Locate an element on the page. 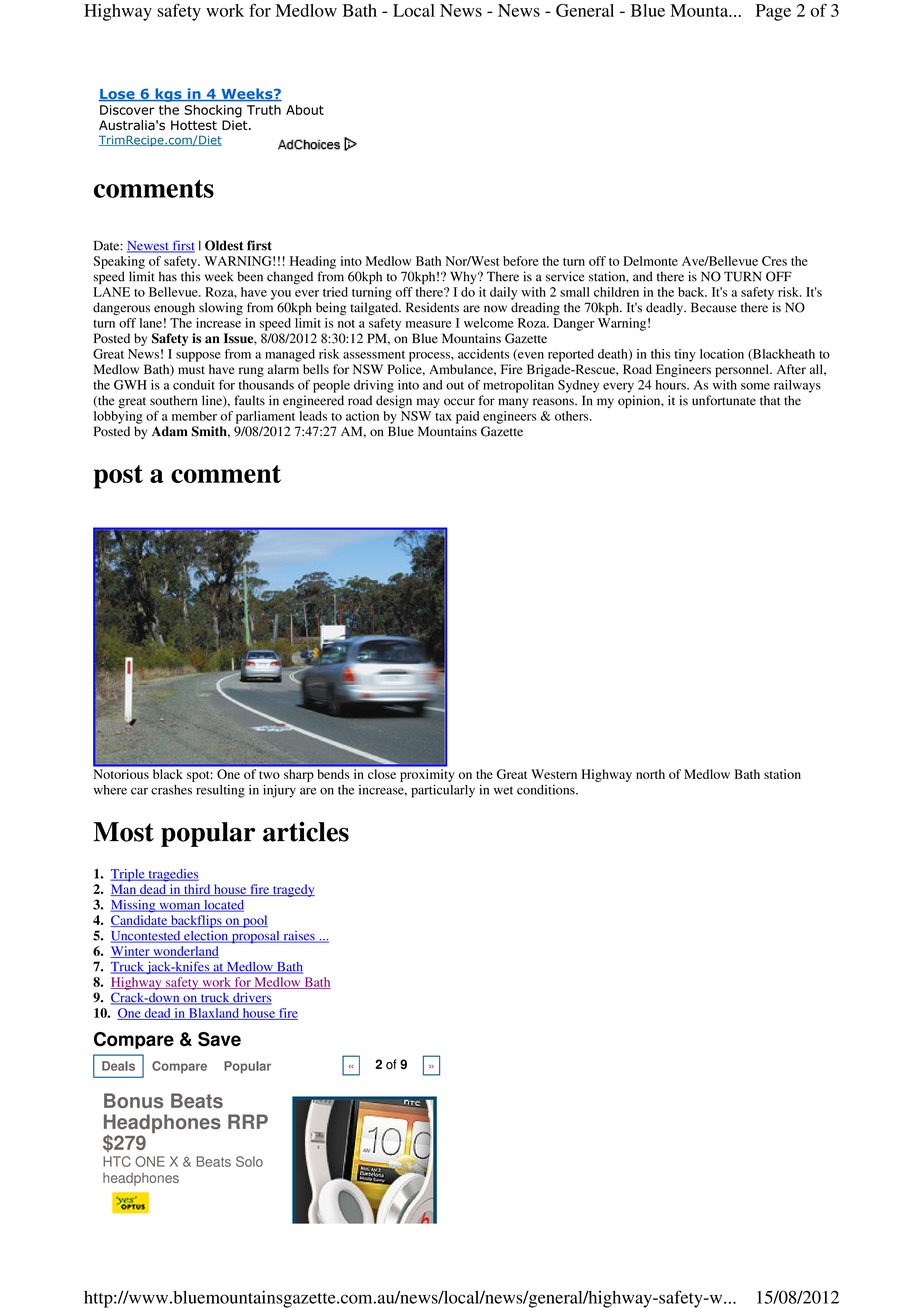 The width and height of the document is (924, 1308). conditions is located at coordinates (547, 790).
